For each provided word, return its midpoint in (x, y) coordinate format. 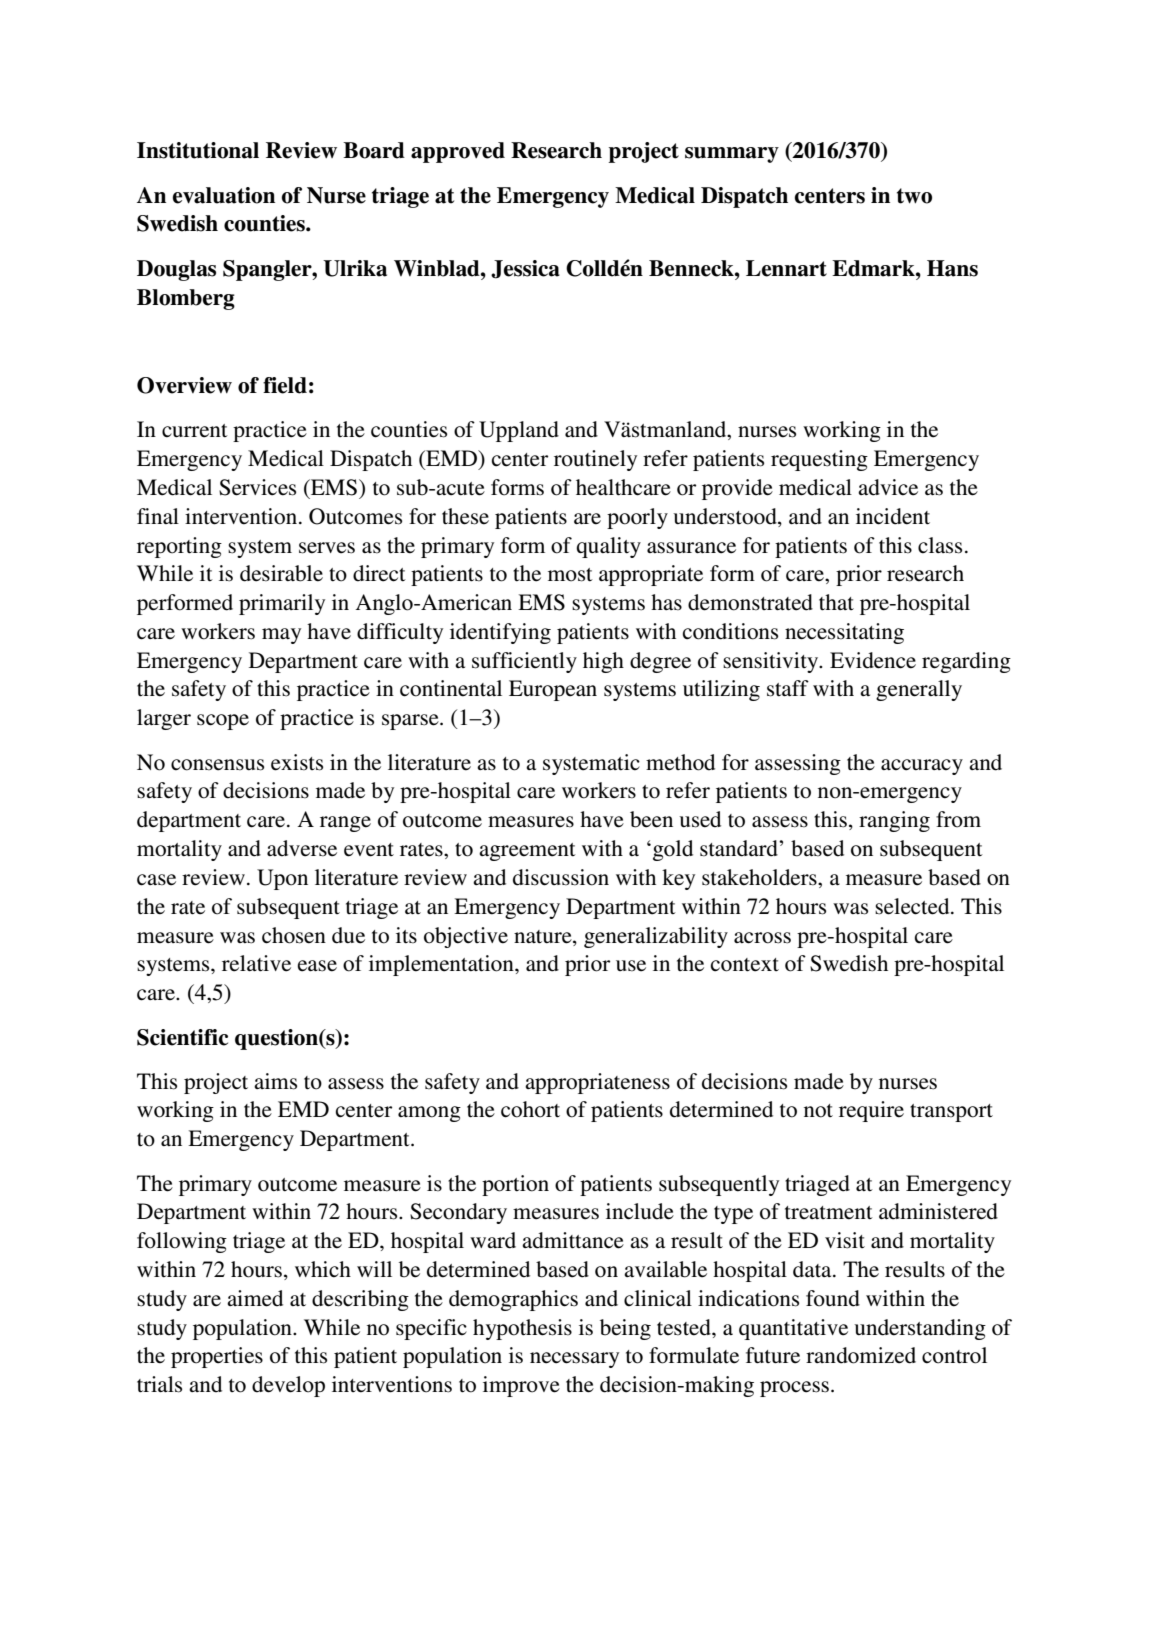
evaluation (224, 195)
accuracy (922, 767)
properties (217, 1357)
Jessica (525, 269)
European (553, 690)
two (914, 196)
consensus (217, 765)
